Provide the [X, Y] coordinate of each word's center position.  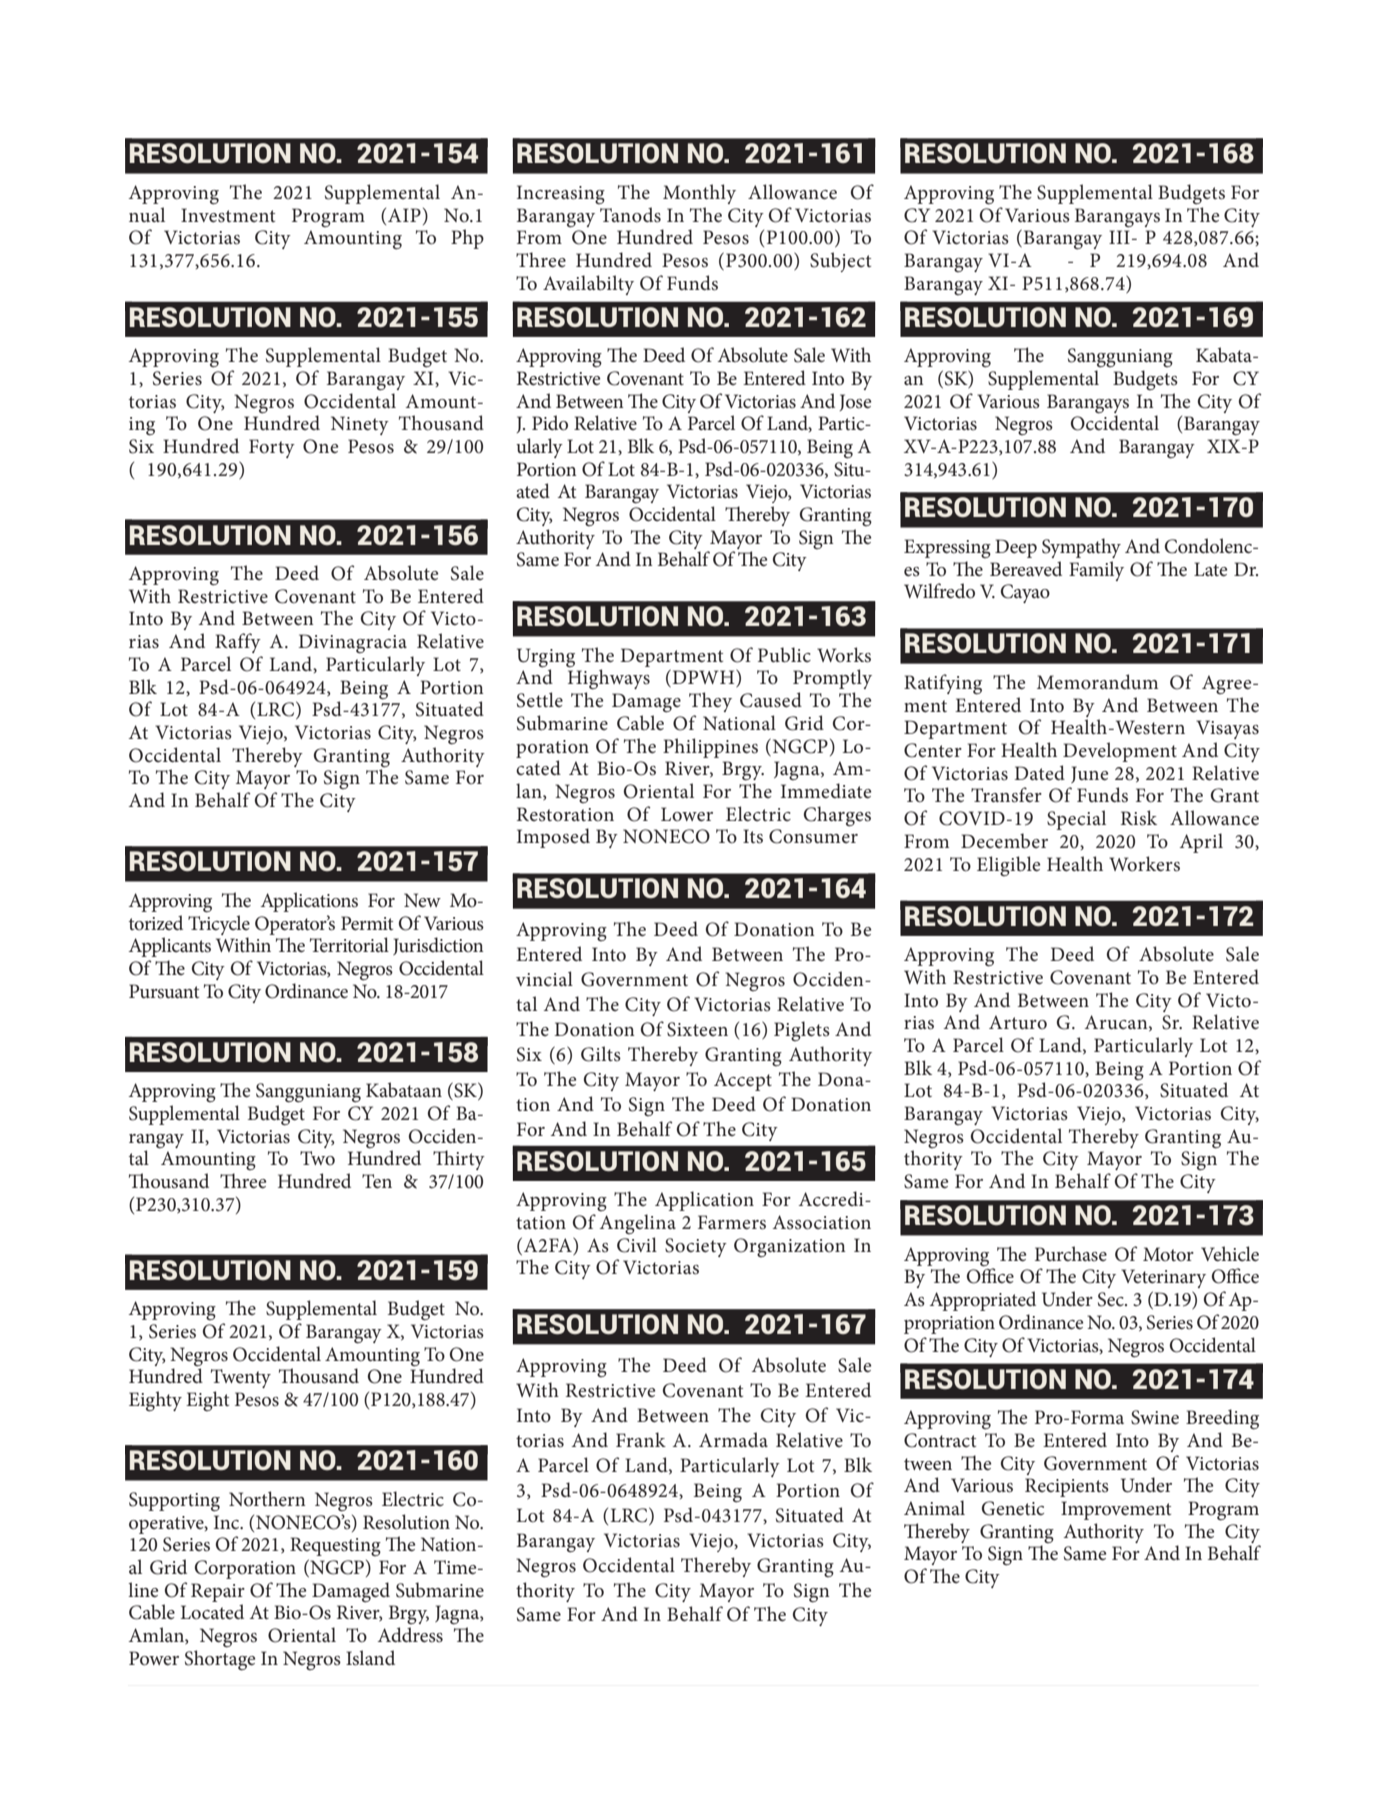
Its [753, 836]
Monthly [699, 194]
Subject [840, 262]
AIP [404, 215]
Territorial [349, 945]
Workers [1144, 864]
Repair [218, 1592]
